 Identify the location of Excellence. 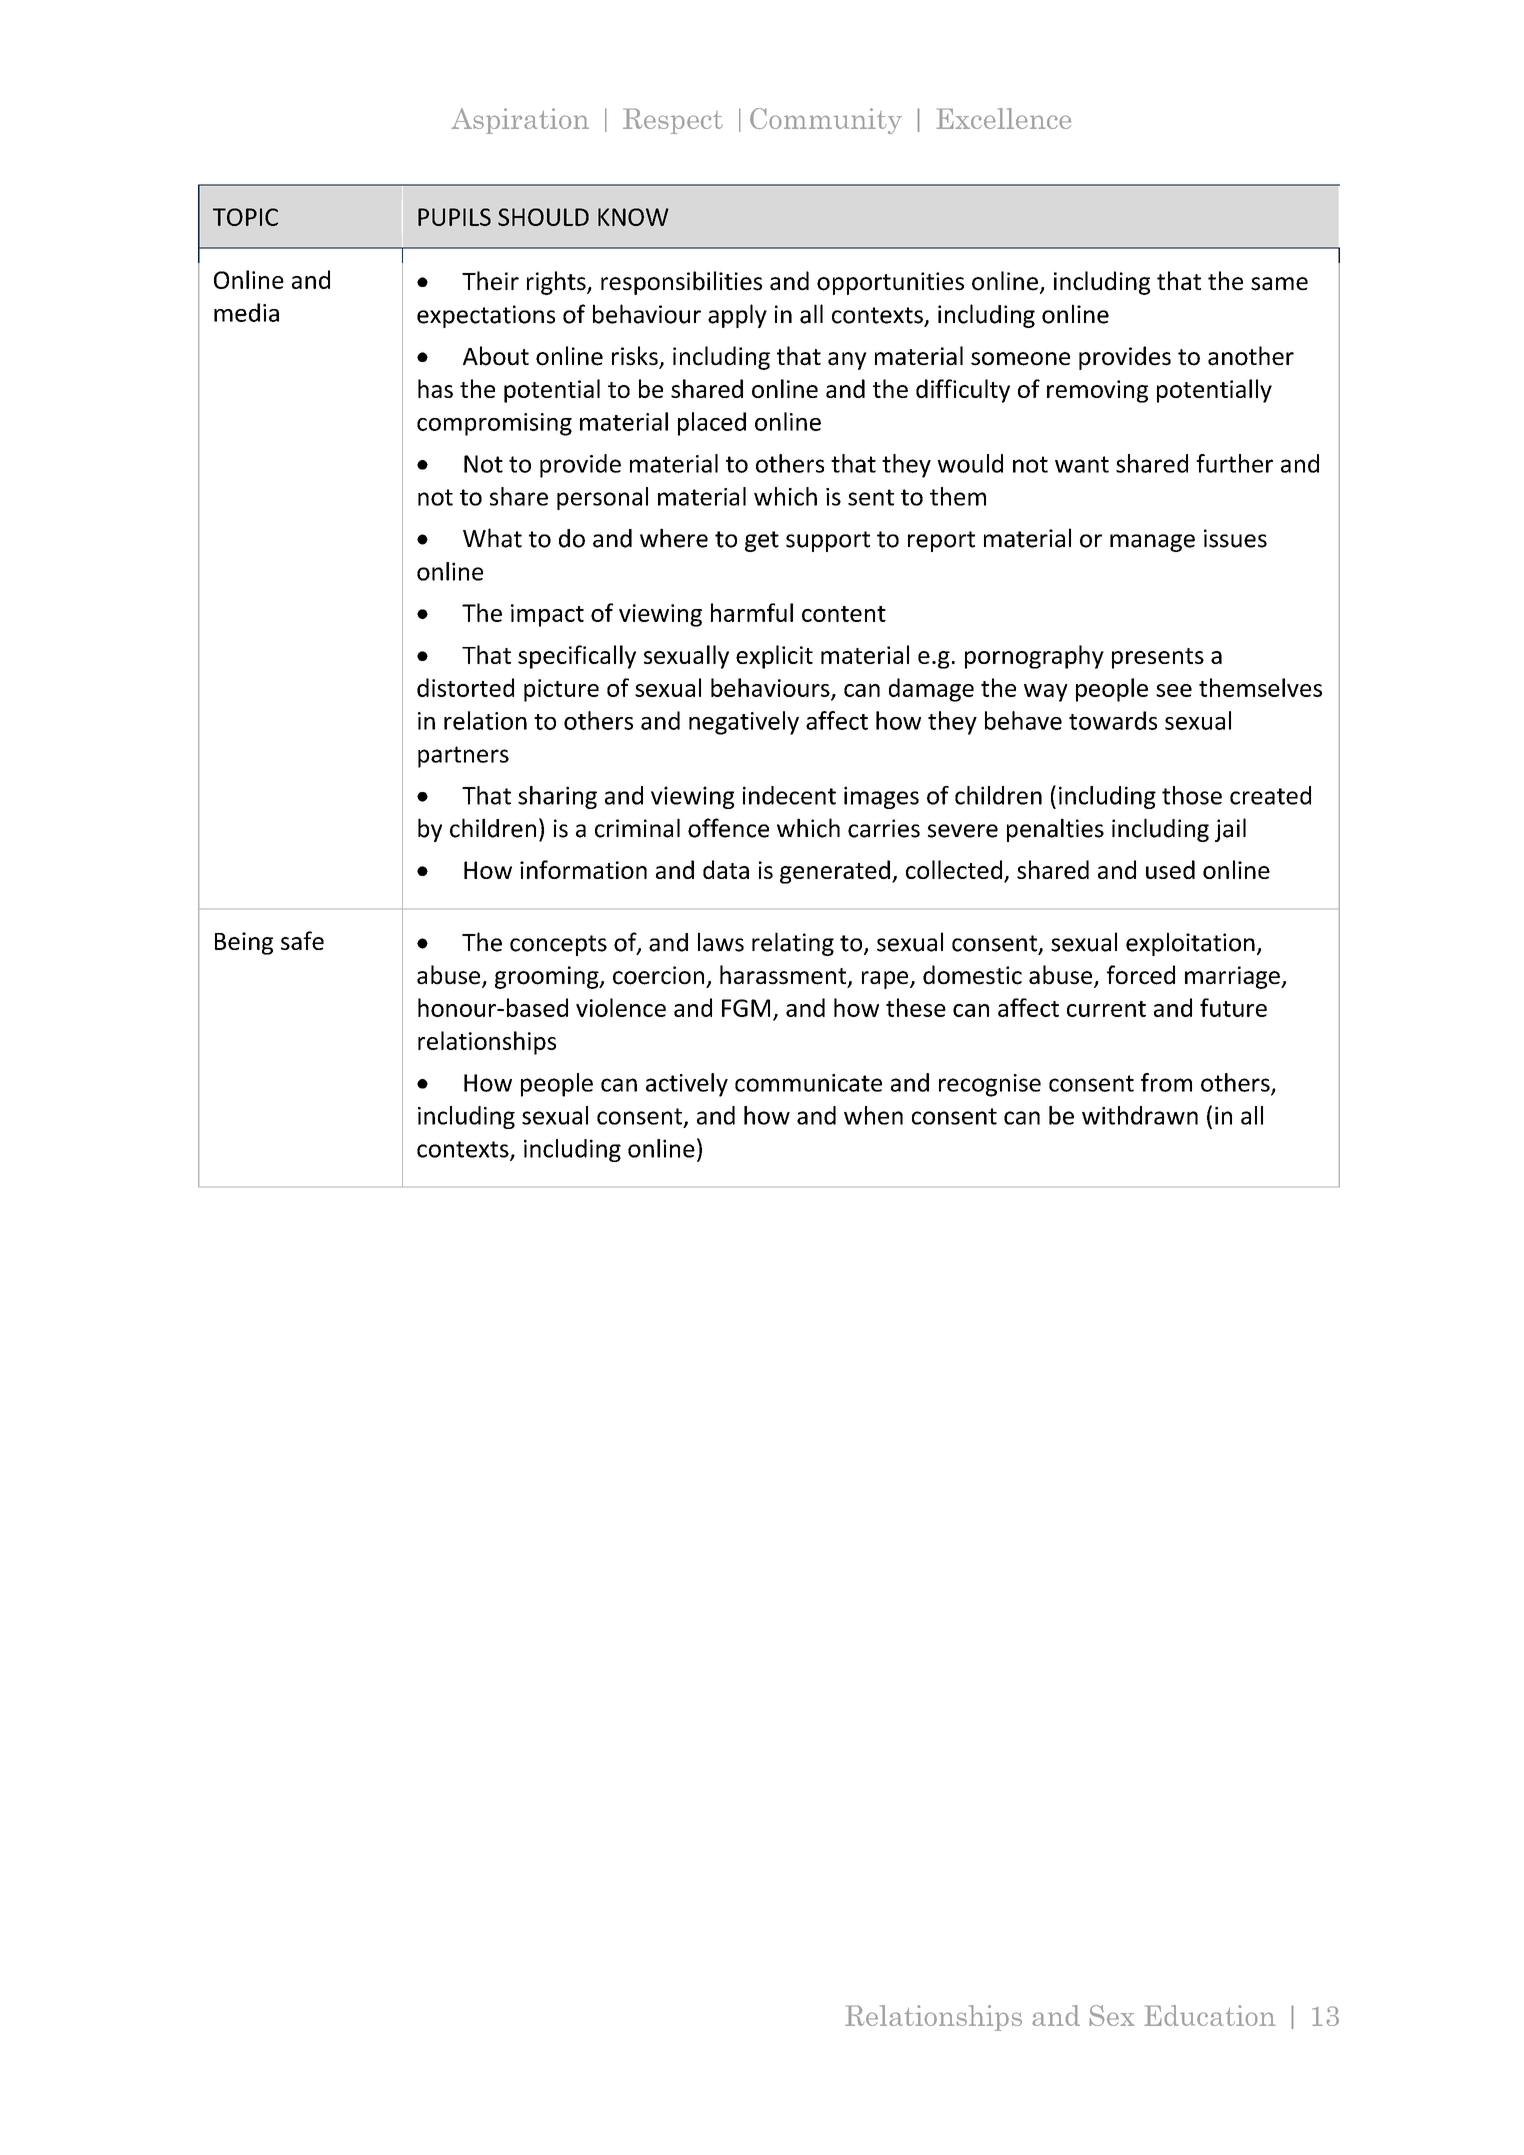
(1004, 118).
